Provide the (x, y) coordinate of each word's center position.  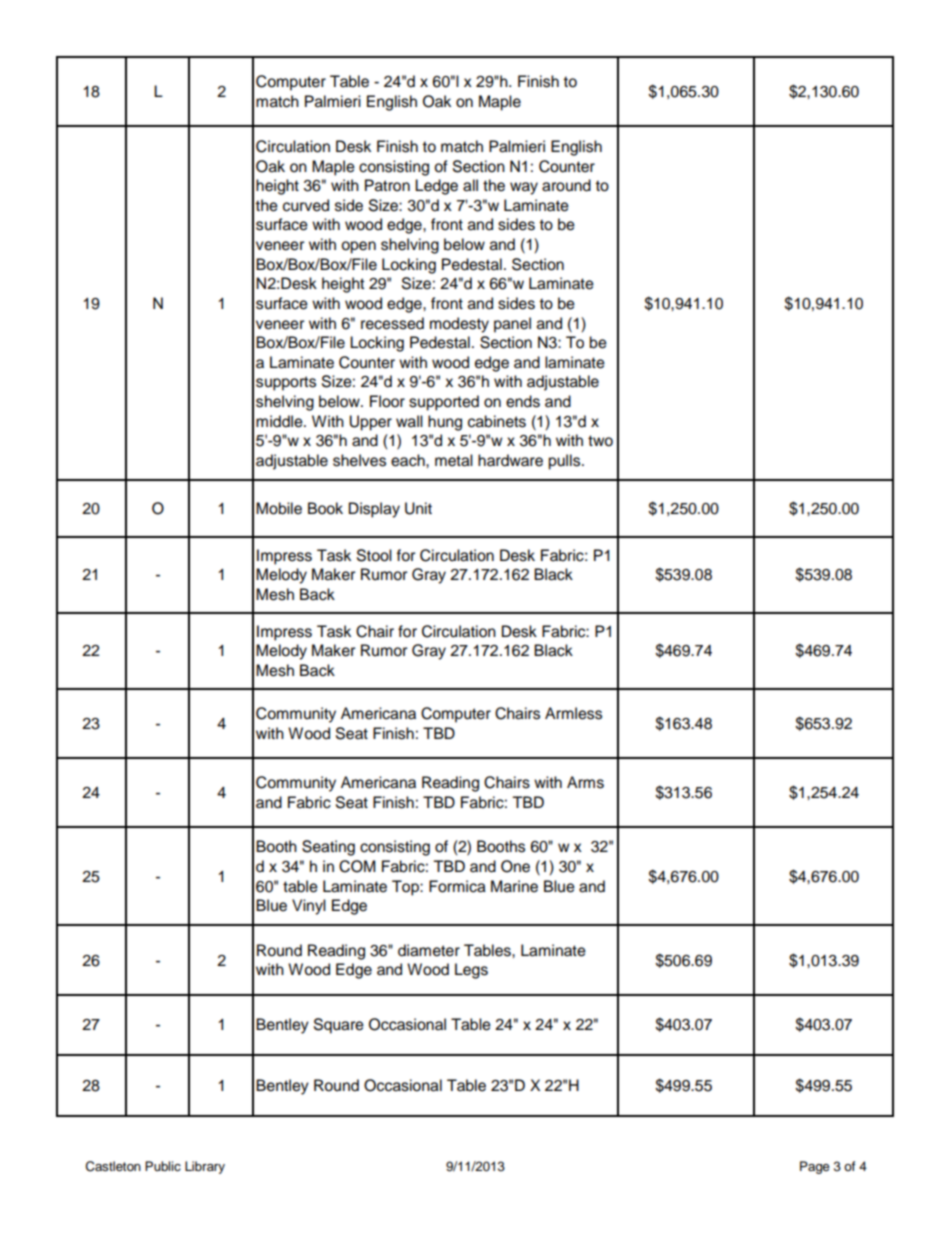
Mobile (279, 508)
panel (512, 325)
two (600, 441)
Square (339, 1026)
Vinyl (309, 907)
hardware (510, 460)
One (515, 866)
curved (306, 205)
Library (205, 1167)
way (524, 188)
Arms (585, 782)
